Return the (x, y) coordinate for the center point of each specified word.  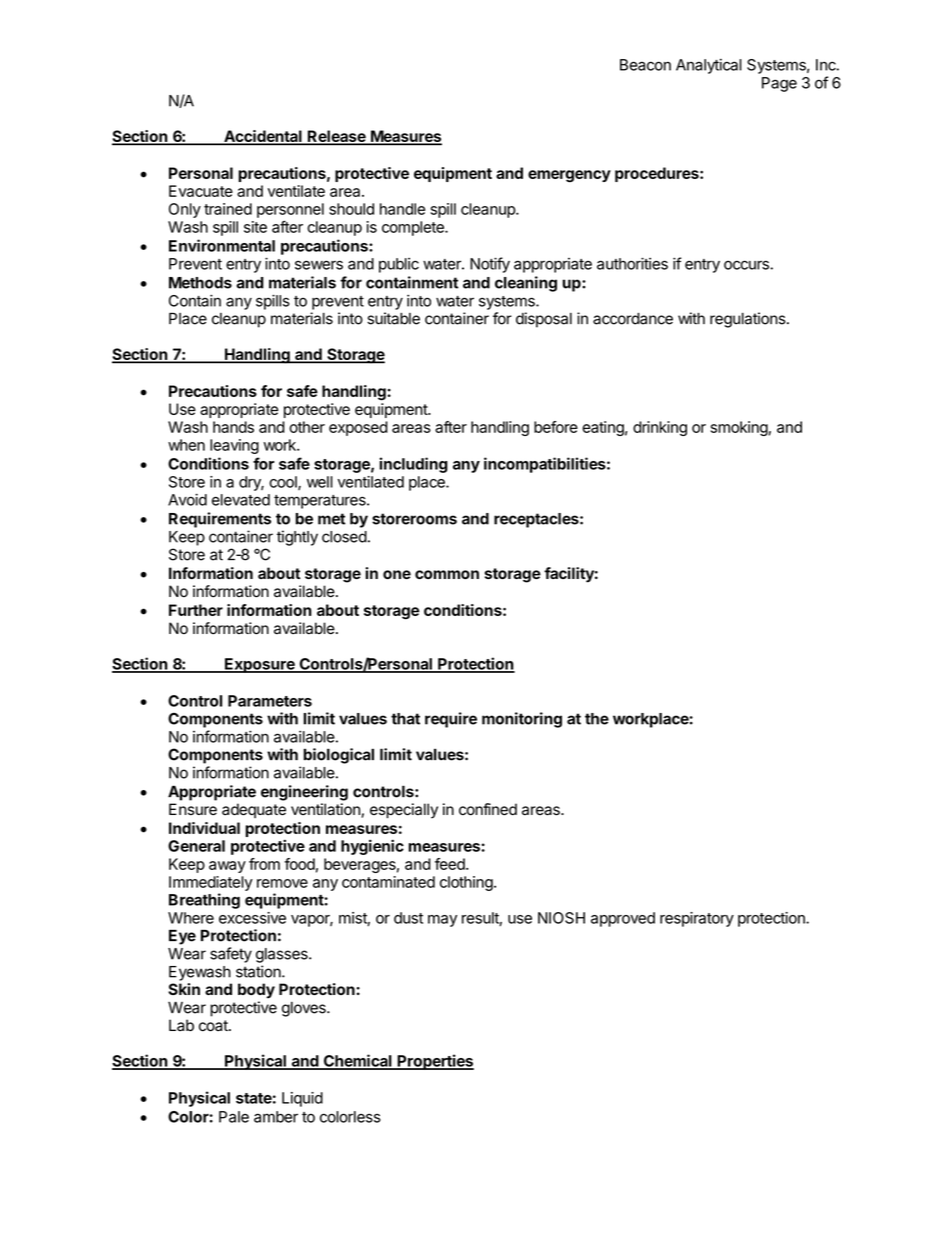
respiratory (697, 919)
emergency (569, 176)
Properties (434, 1062)
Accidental (263, 137)
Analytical (709, 66)
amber (276, 1117)
